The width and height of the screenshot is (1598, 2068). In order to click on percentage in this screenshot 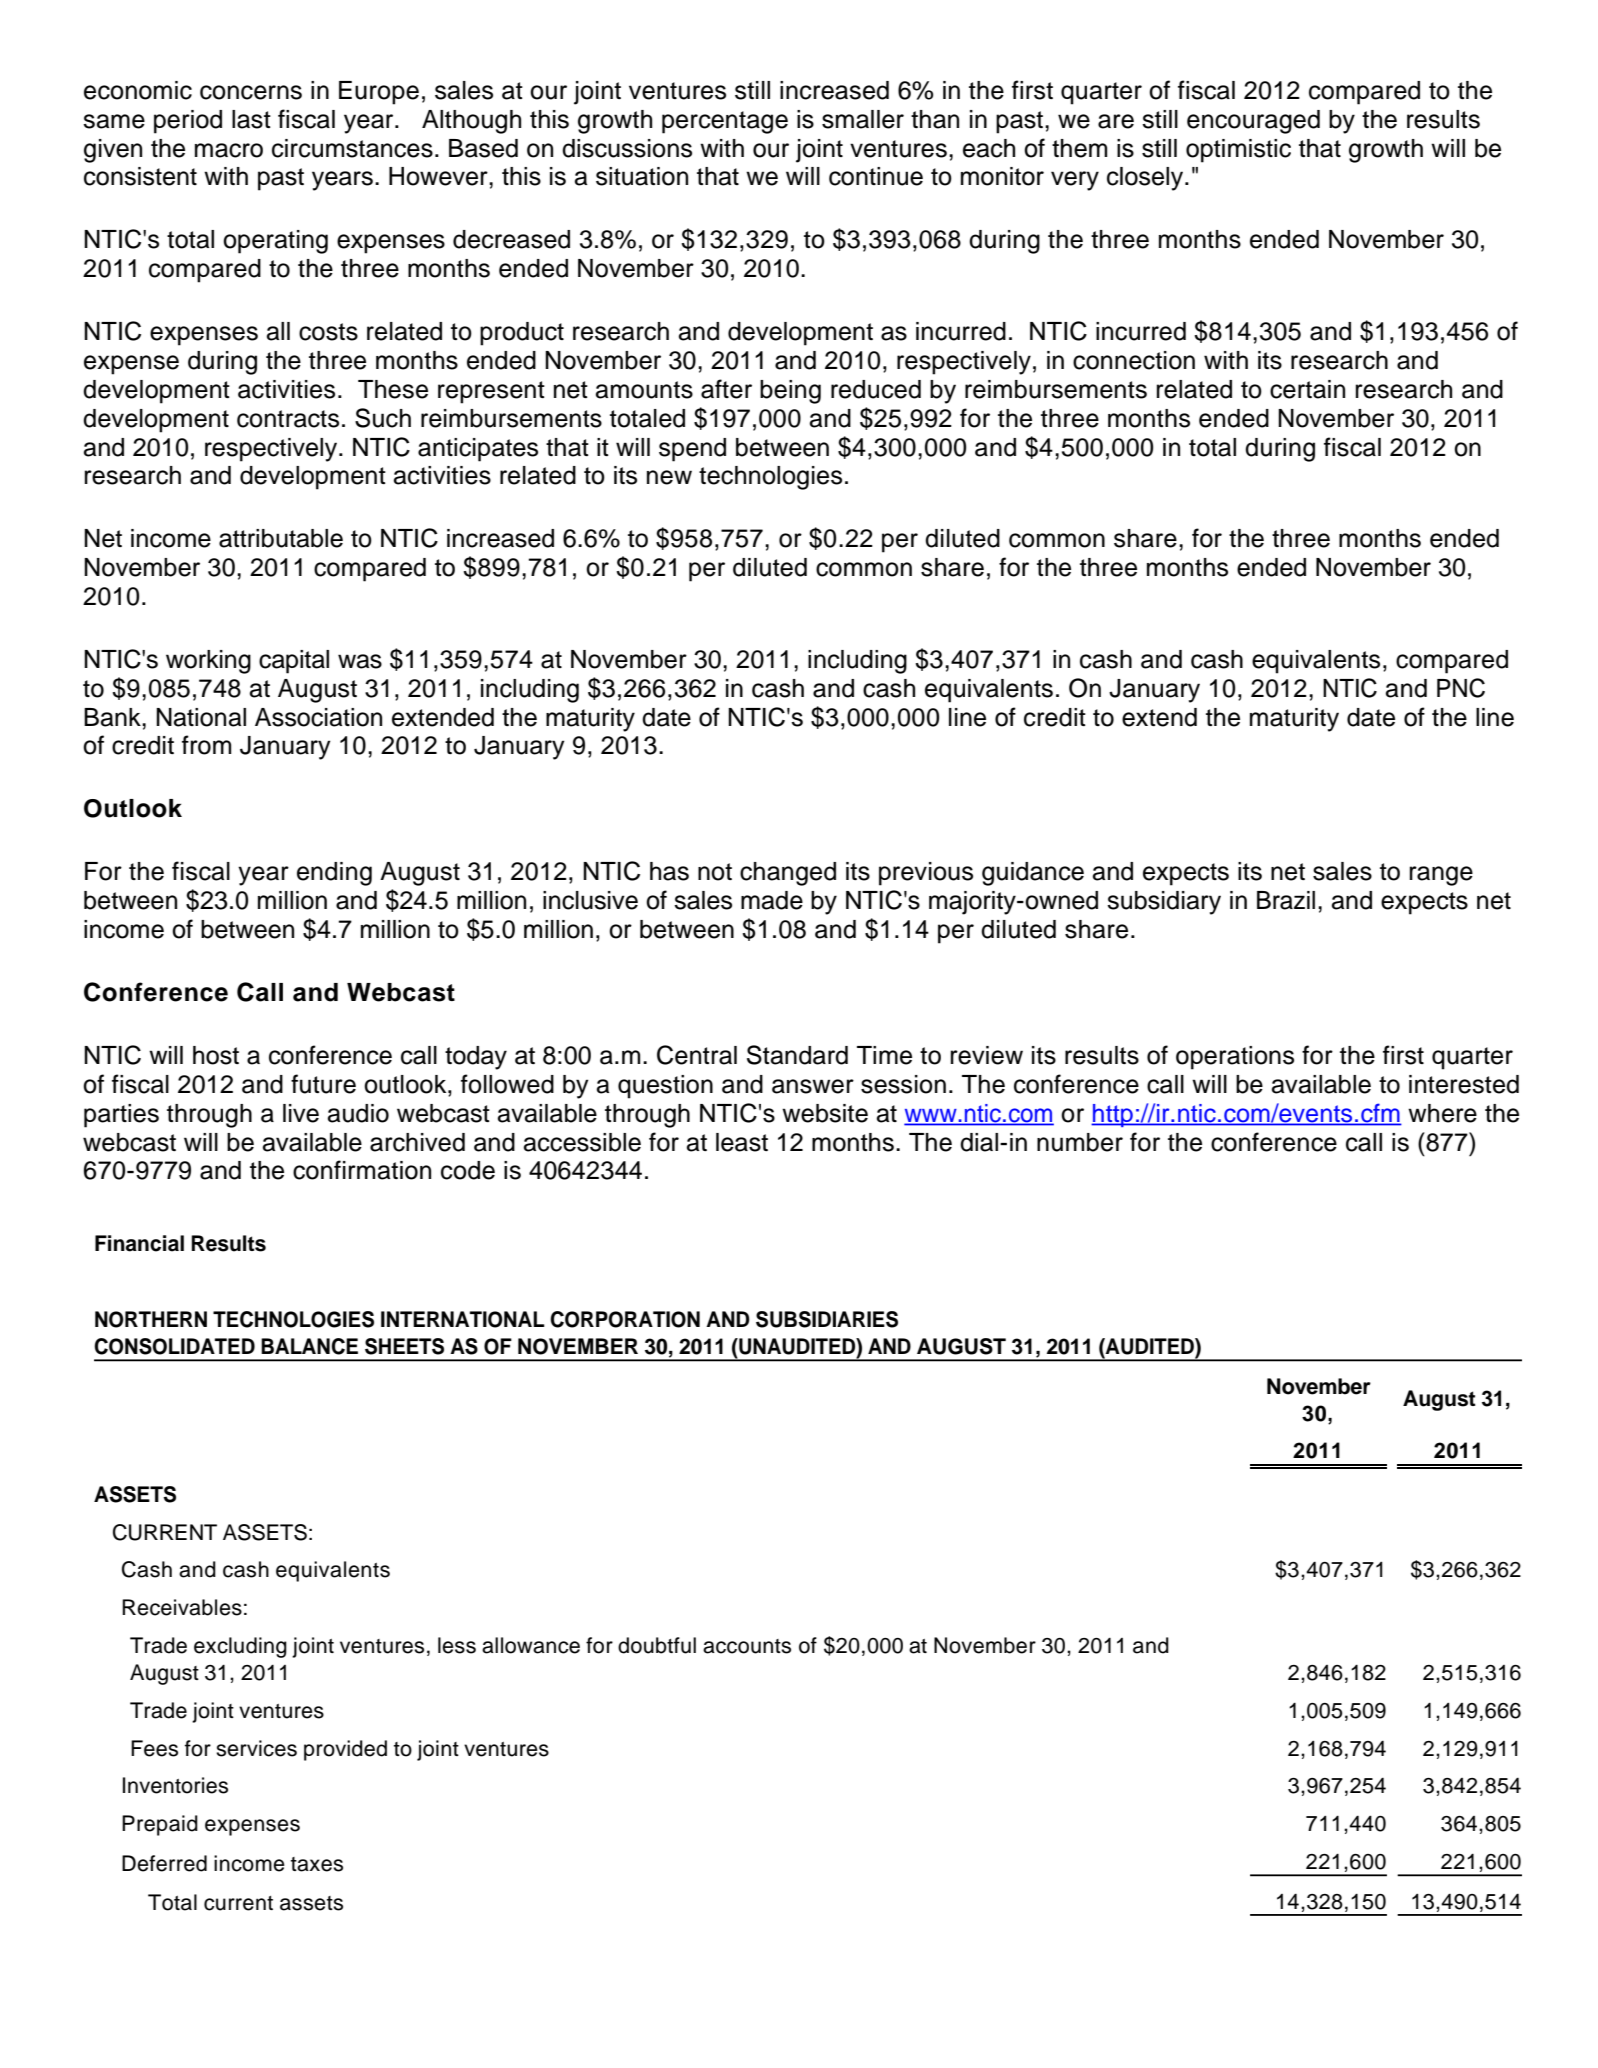, I will do `click(725, 122)`.
